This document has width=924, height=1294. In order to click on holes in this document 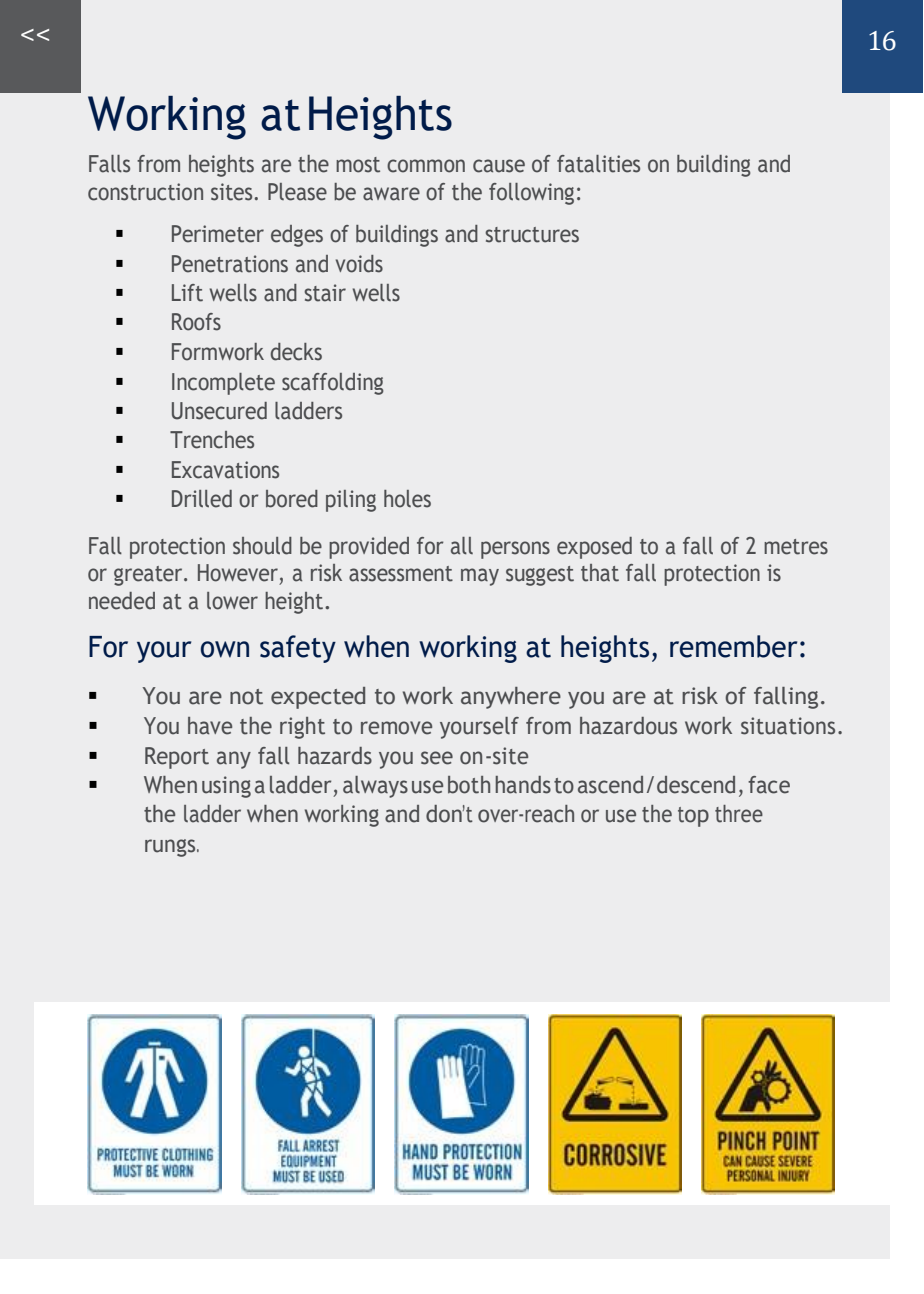, I will do `click(407, 499)`.
